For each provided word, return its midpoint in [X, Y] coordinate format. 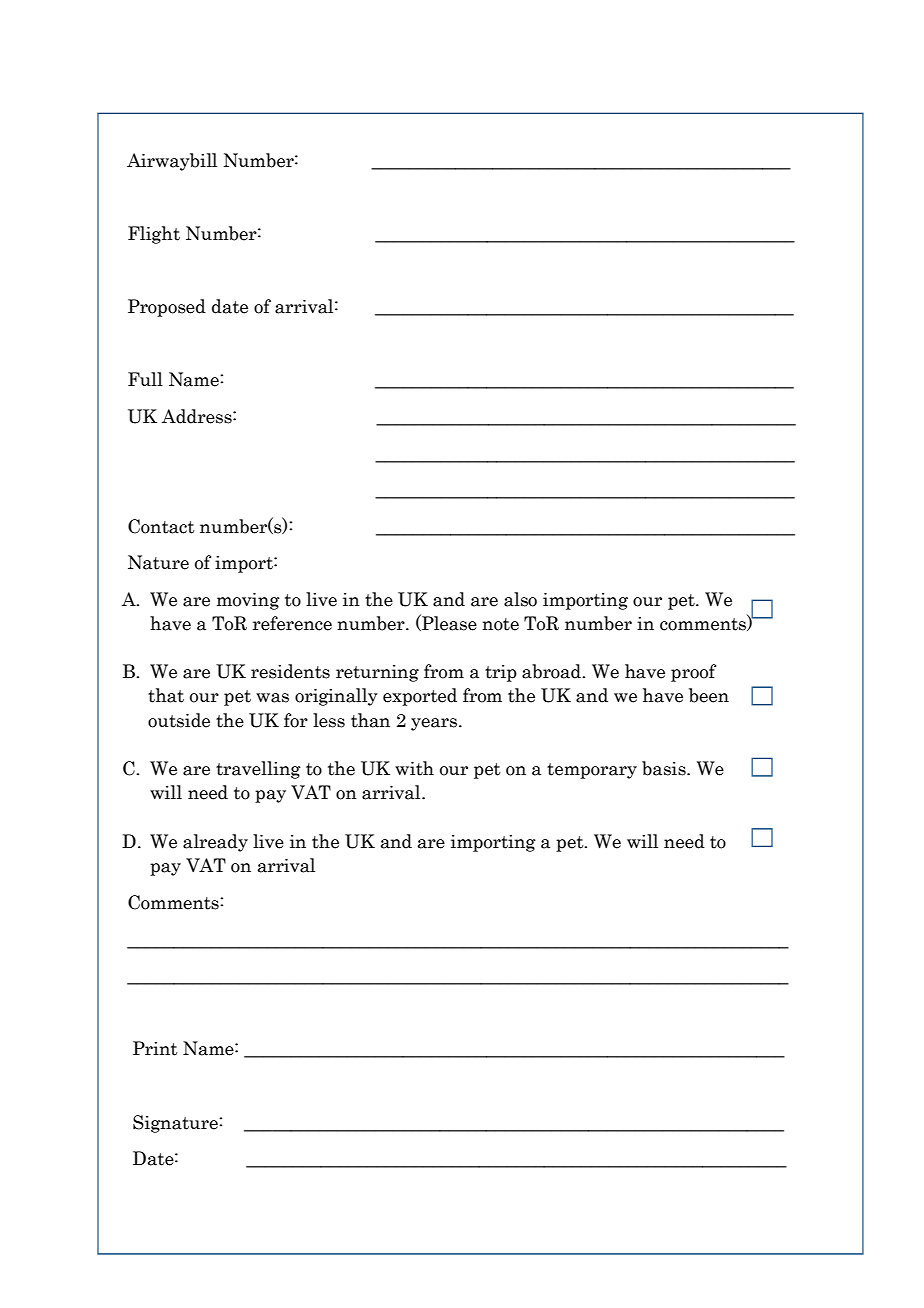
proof [693, 673]
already [215, 843]
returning [377, 673]
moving [248, 601]
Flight [154, 235]
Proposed [167, 308]
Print [155, 1048]
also [520, 599]
